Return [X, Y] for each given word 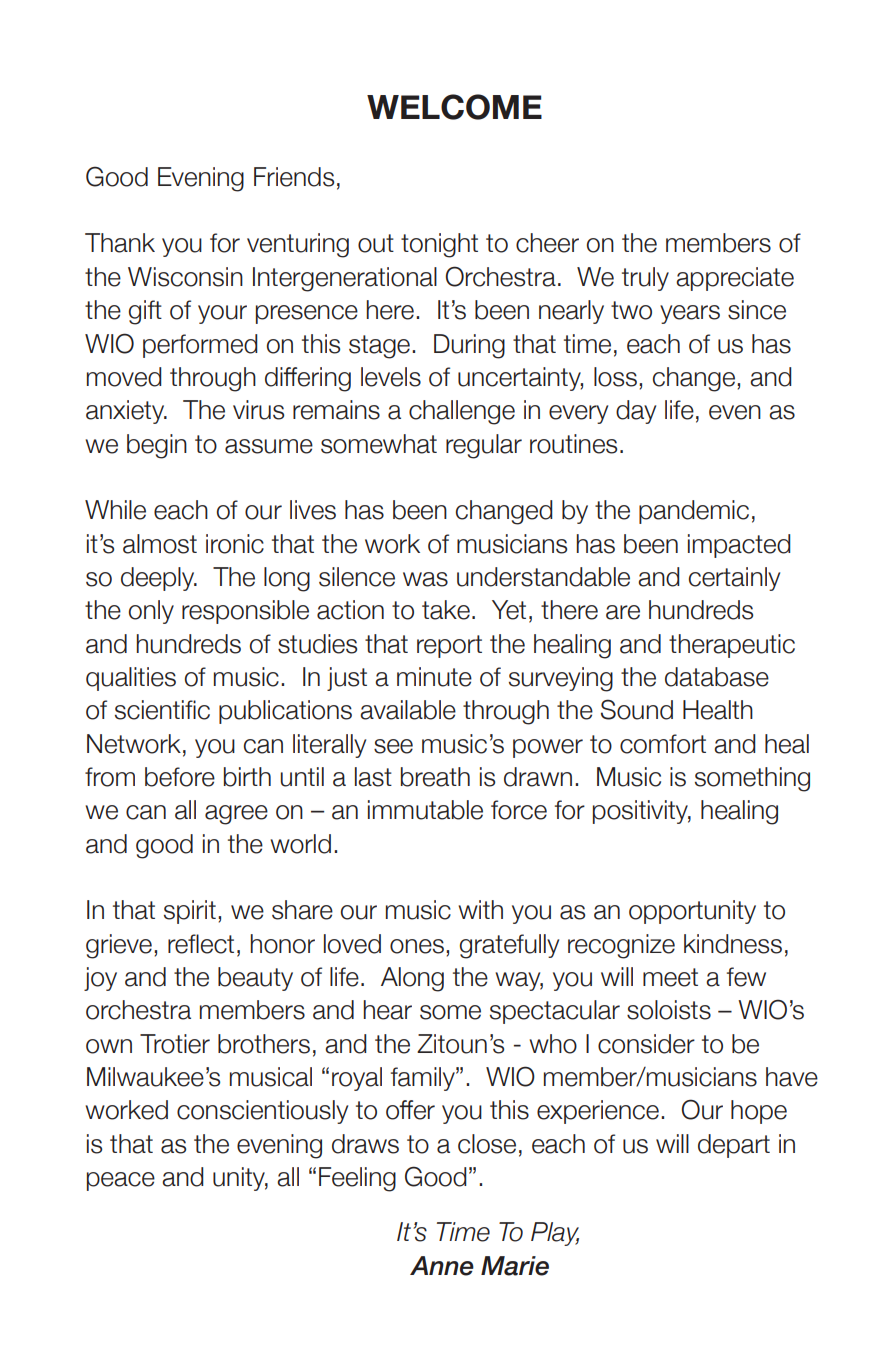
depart [734, 1146]
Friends [294, 177]
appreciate [735, 279]
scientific [162, 710]
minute [434, 677]
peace [121, 1181]
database [717, 677]
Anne [442, 1266]
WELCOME [454, 107]
